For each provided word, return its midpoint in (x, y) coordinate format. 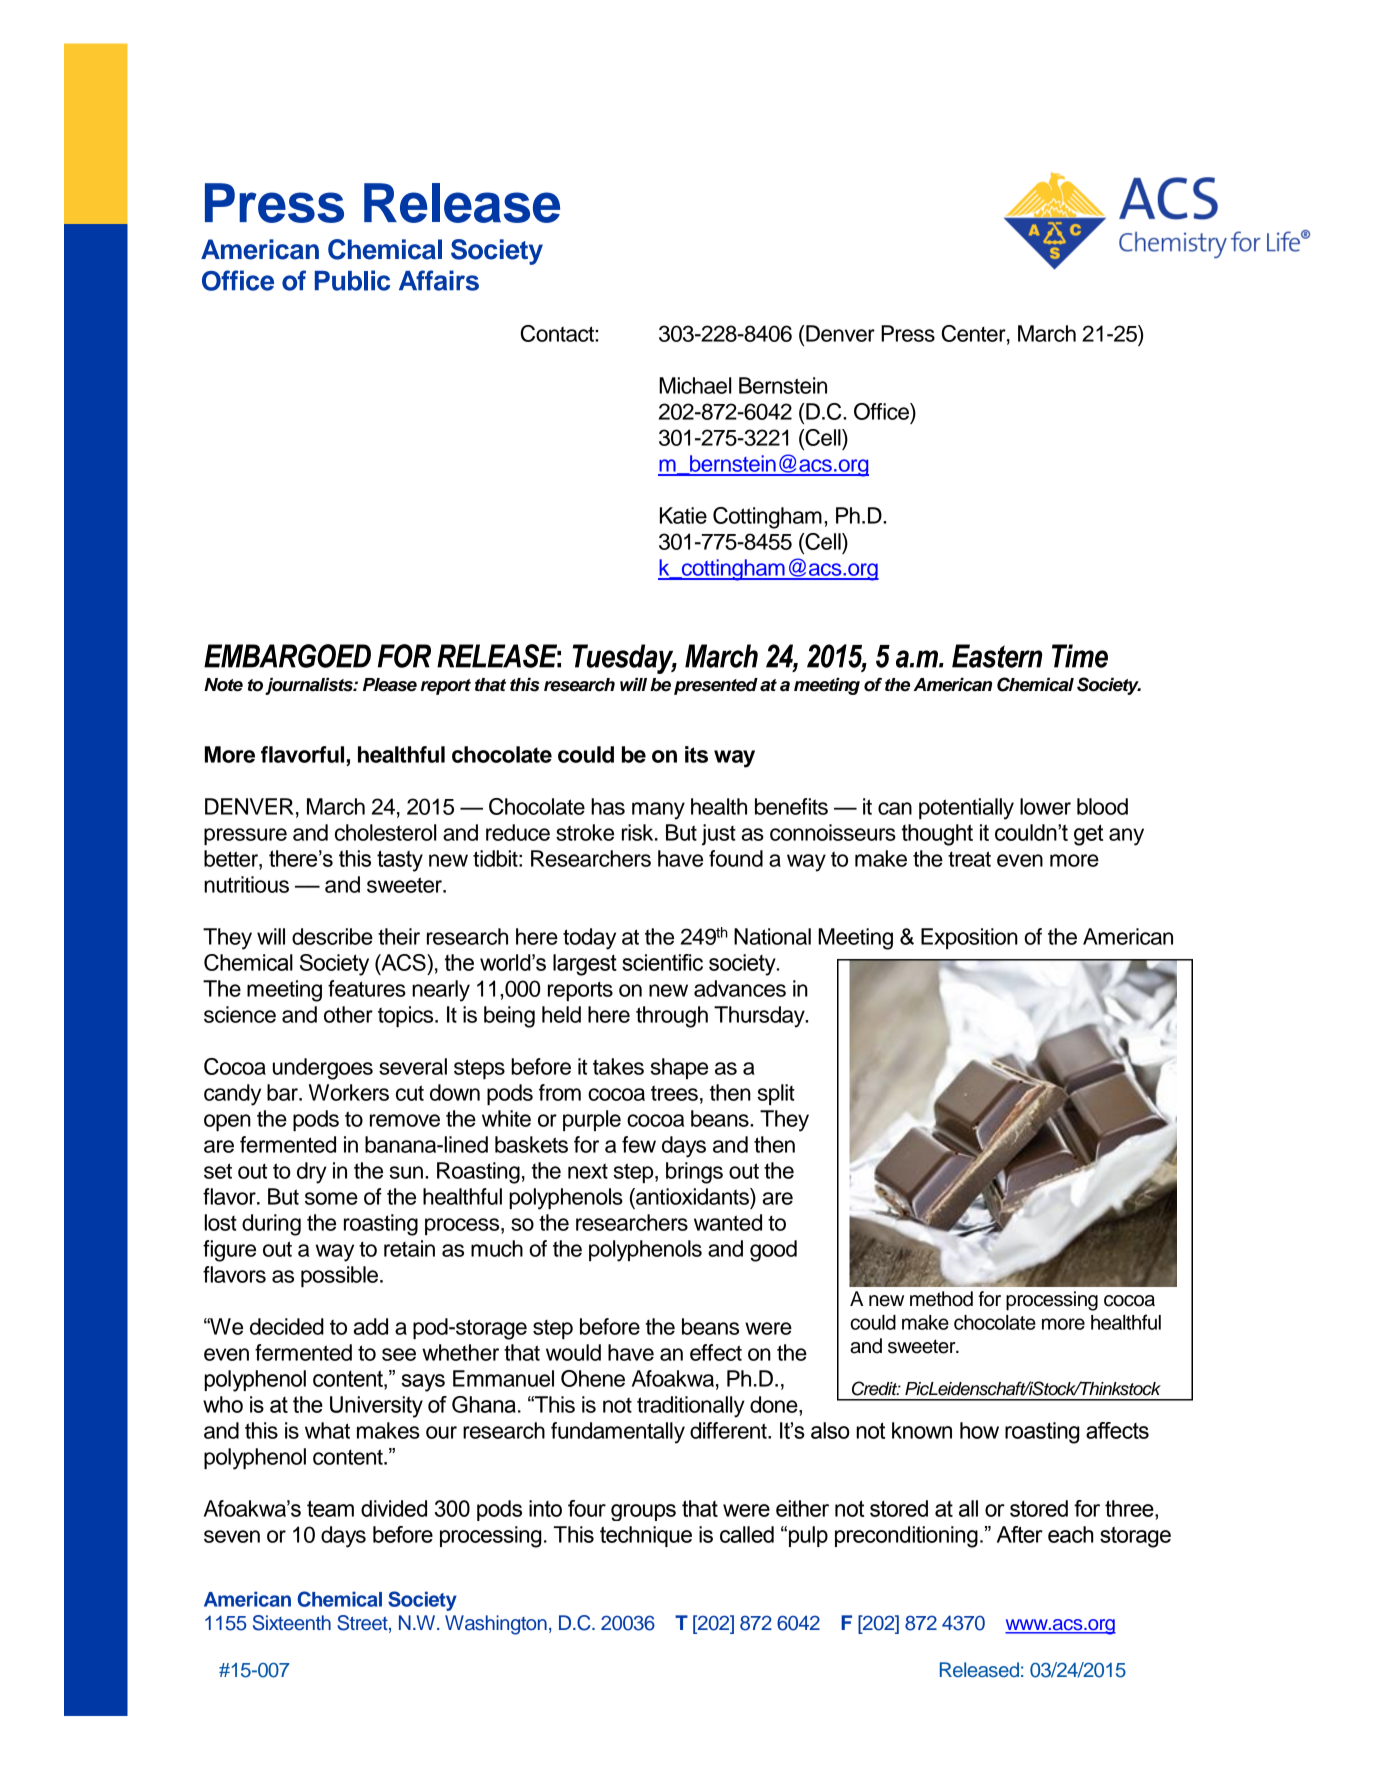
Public (352, 280)
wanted (728, 1222)
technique (646, 1536)
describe (332, 936)
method (941, 1299)
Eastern (997, 656)
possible (339, 1276)
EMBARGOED (287, 656)
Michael (695, 385)
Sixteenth (292, 1623)
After (1020, 1534)
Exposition (969, 938)
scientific (662, 962)
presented (716, 686)
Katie (683, 515)
